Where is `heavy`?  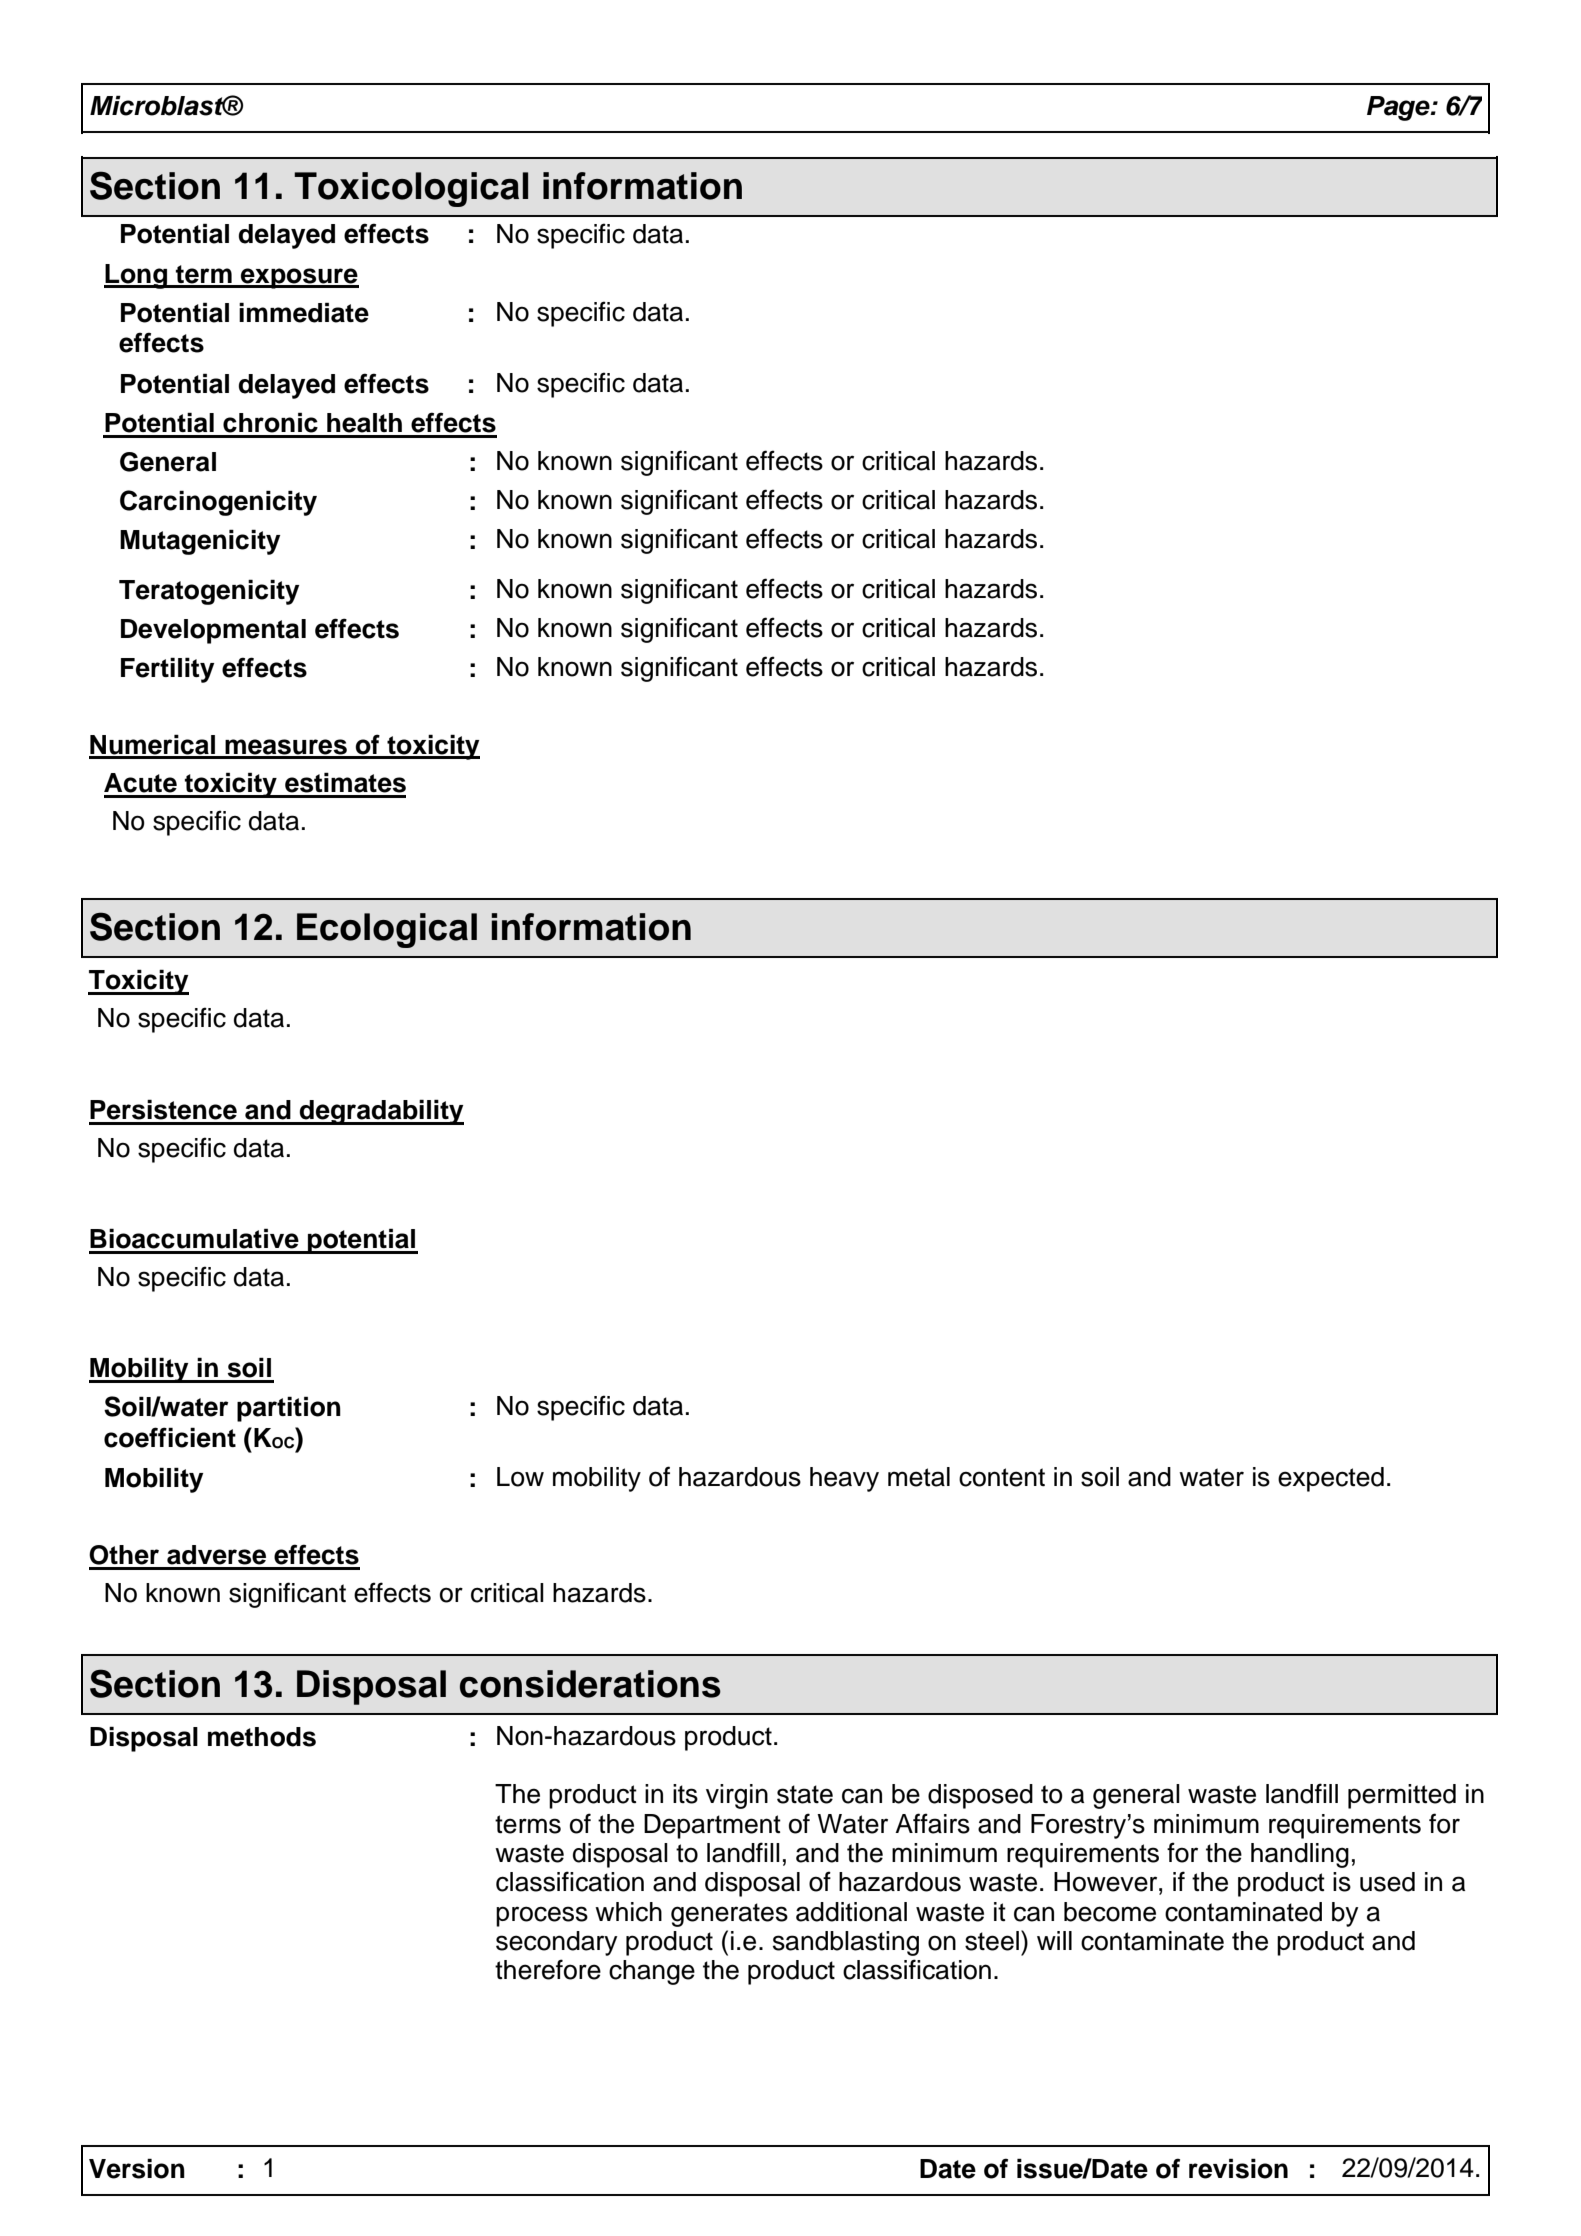 heavy is located at coordinates (844, 1479).
